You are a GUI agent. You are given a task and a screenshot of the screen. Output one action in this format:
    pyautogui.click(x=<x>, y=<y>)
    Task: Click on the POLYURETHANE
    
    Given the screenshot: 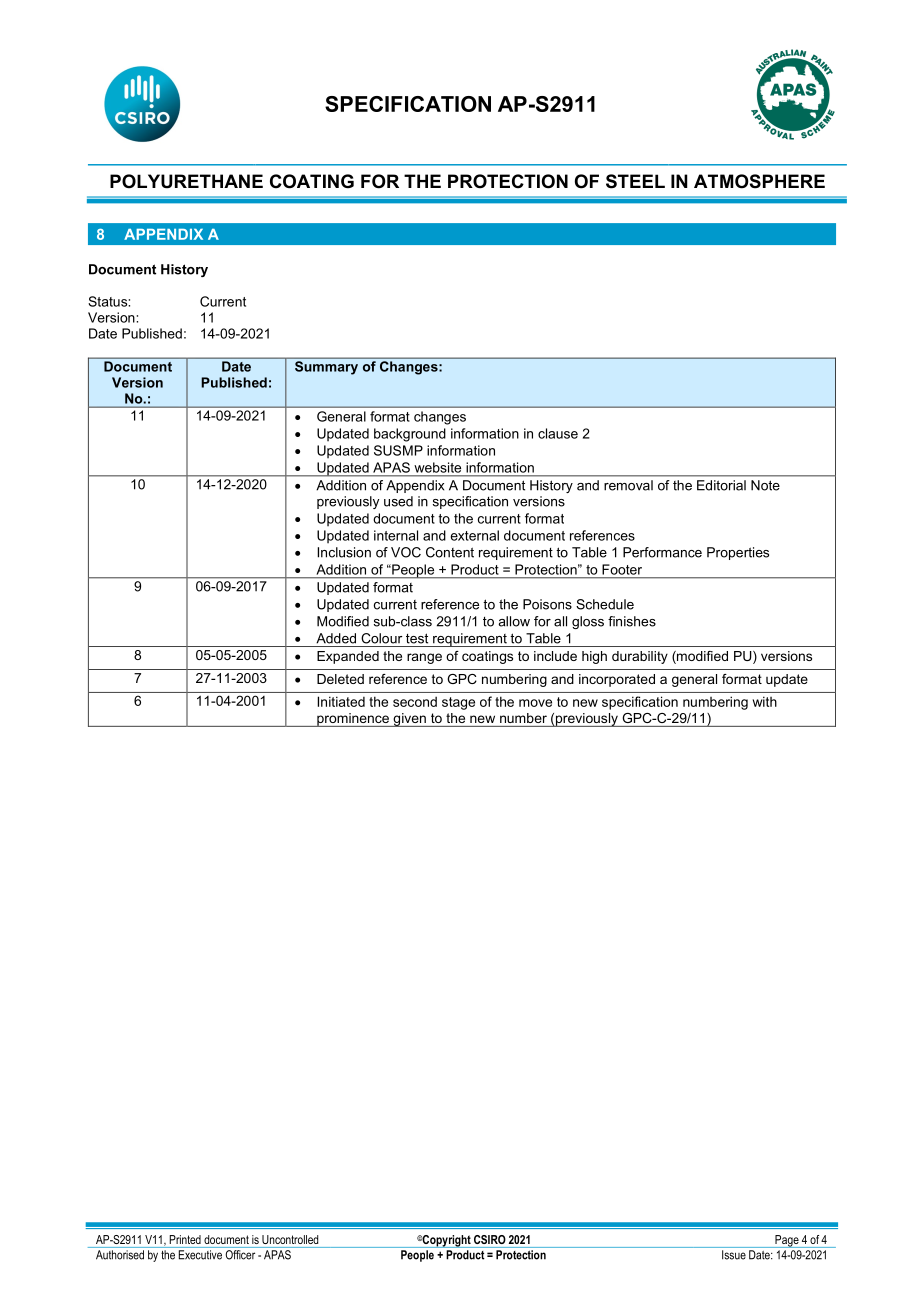 What is the action you would take?
    pyautogui.click(x=186, y=181)
